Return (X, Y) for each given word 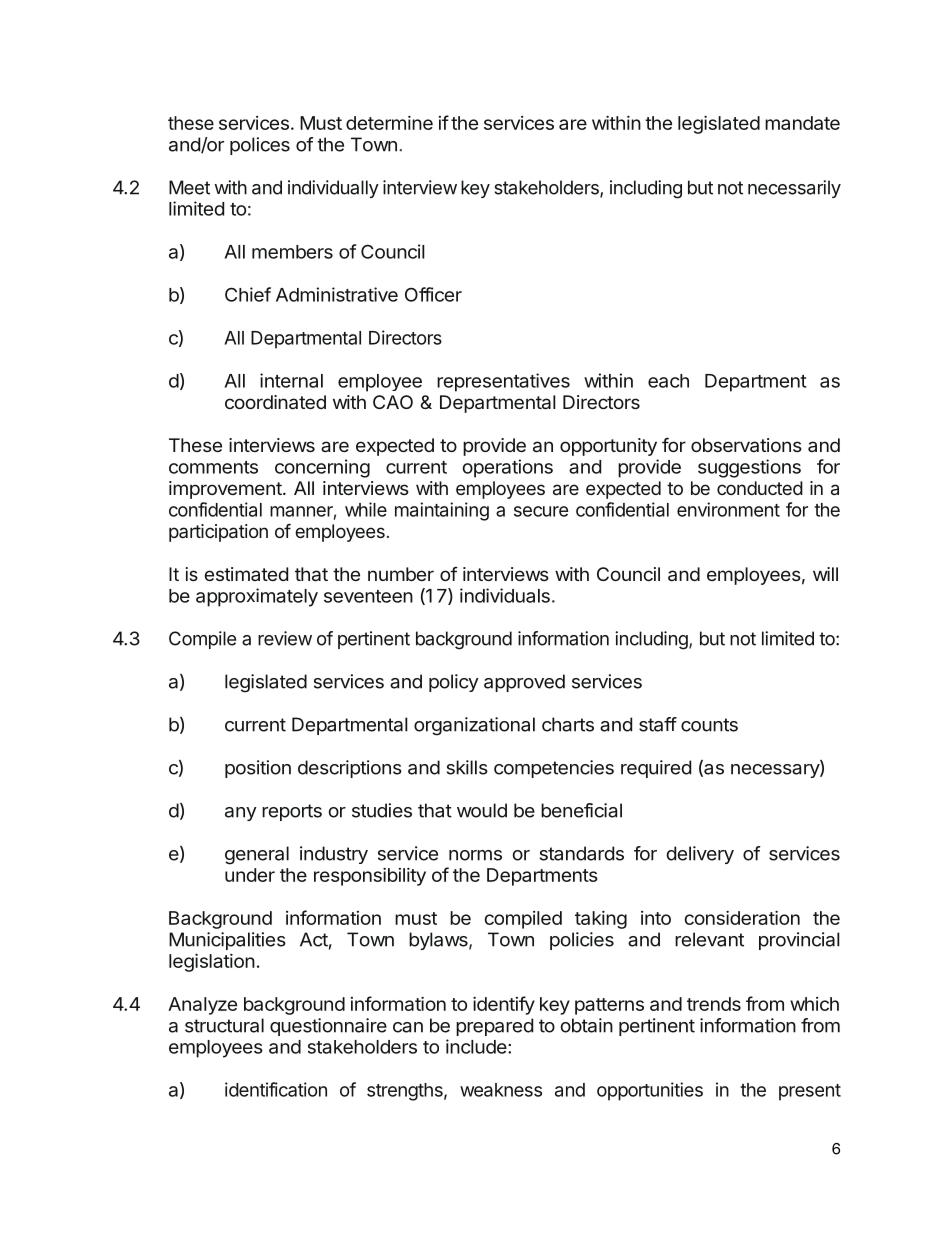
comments (213, 467)
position (258, 769)
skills (467, 767)
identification (276, 1089)
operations (507, 468)
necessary (776, 771)
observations (746, 445)
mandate (802, 123)
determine (389, 123)
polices (260, 146)
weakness (501, 1090)
